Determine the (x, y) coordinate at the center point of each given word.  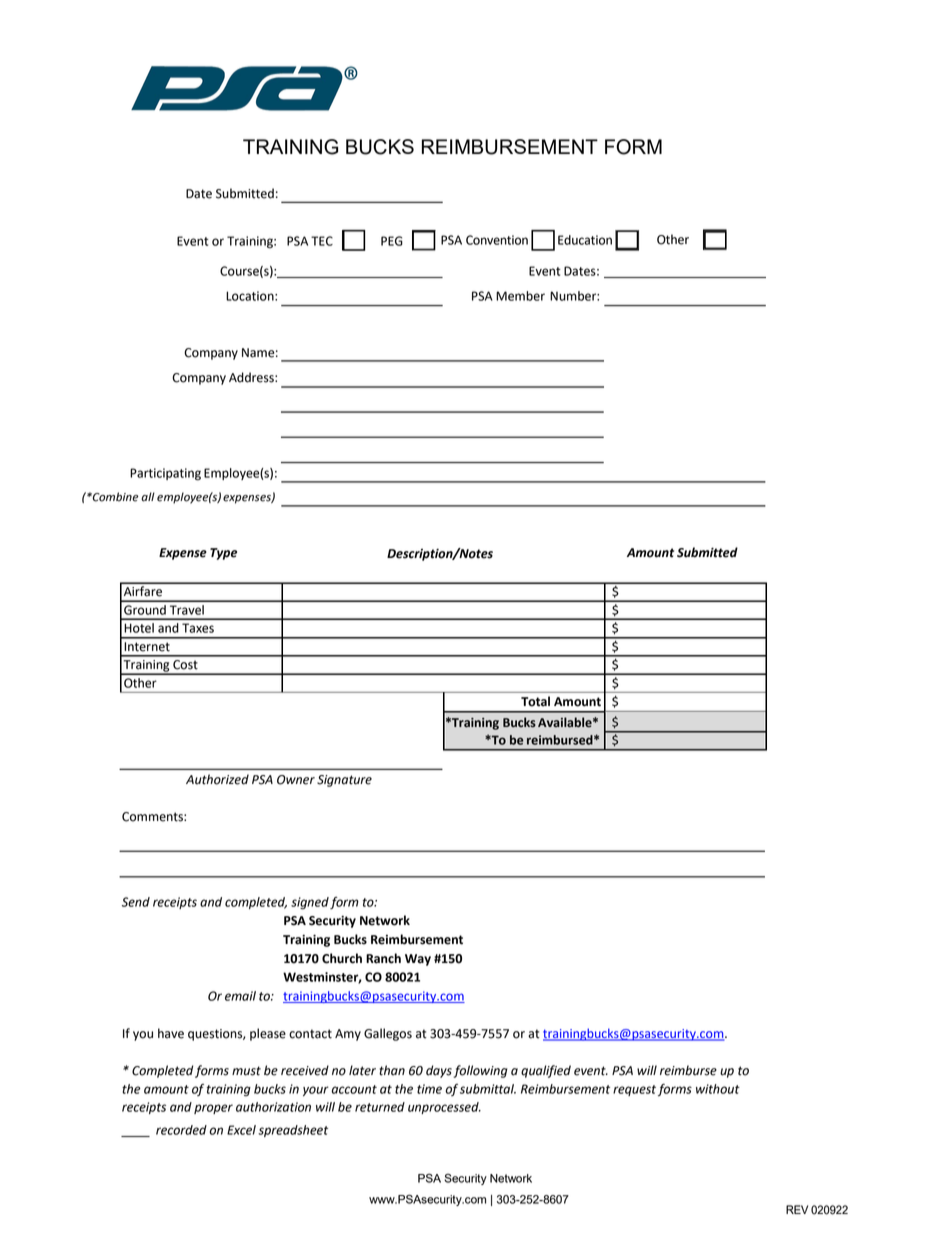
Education (585, 240)
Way (418, 960)
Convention (497, 240)
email (240, 996)
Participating (165, 474)
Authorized (217, 779)
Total (535, 701)
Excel (241, 1130)
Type (223, 554)
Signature (344, 781)
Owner (296, 780)
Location (251, 296)
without (718, 1089)
